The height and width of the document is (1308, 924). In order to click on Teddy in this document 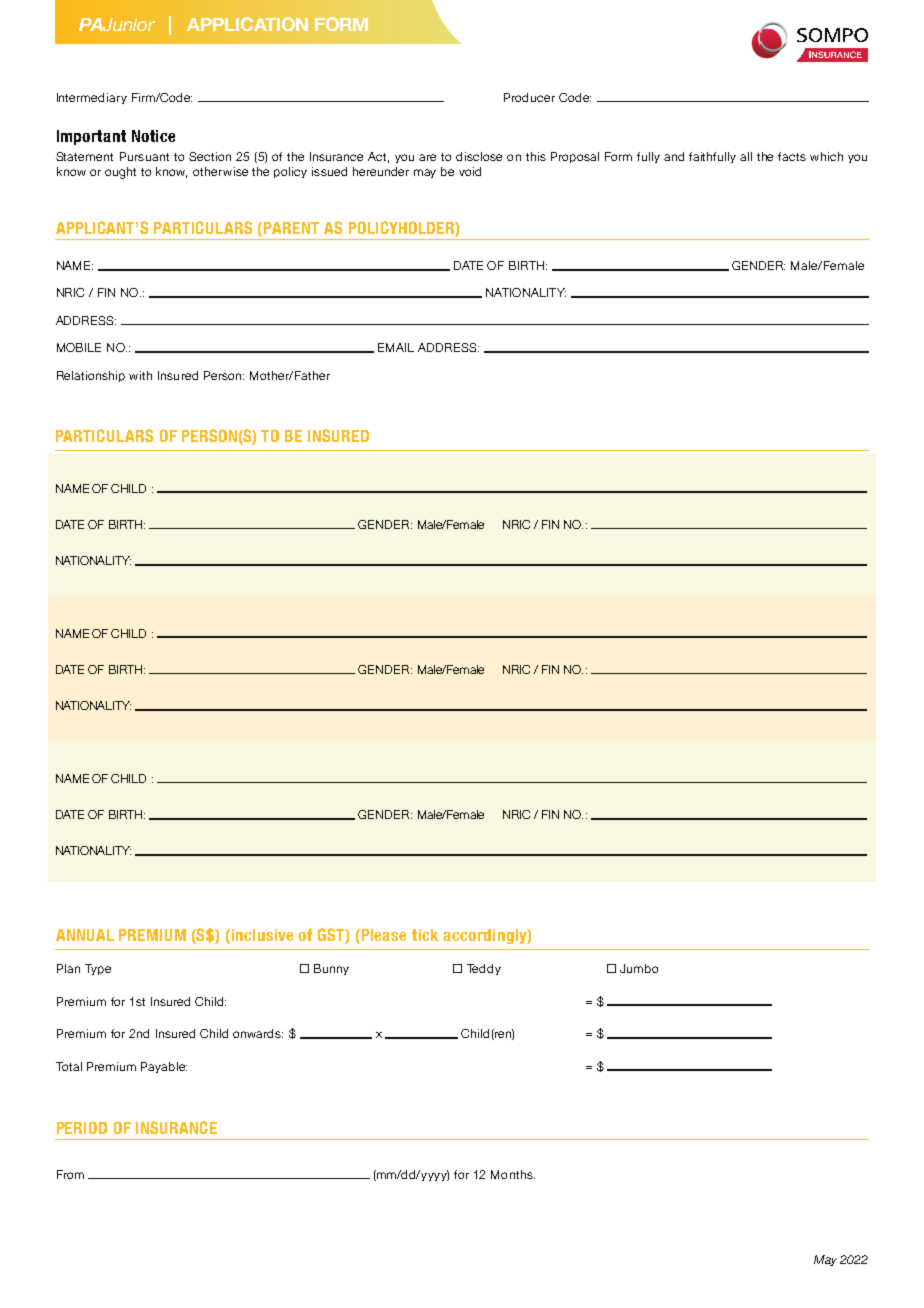, I will do `click(484, 969)`.
